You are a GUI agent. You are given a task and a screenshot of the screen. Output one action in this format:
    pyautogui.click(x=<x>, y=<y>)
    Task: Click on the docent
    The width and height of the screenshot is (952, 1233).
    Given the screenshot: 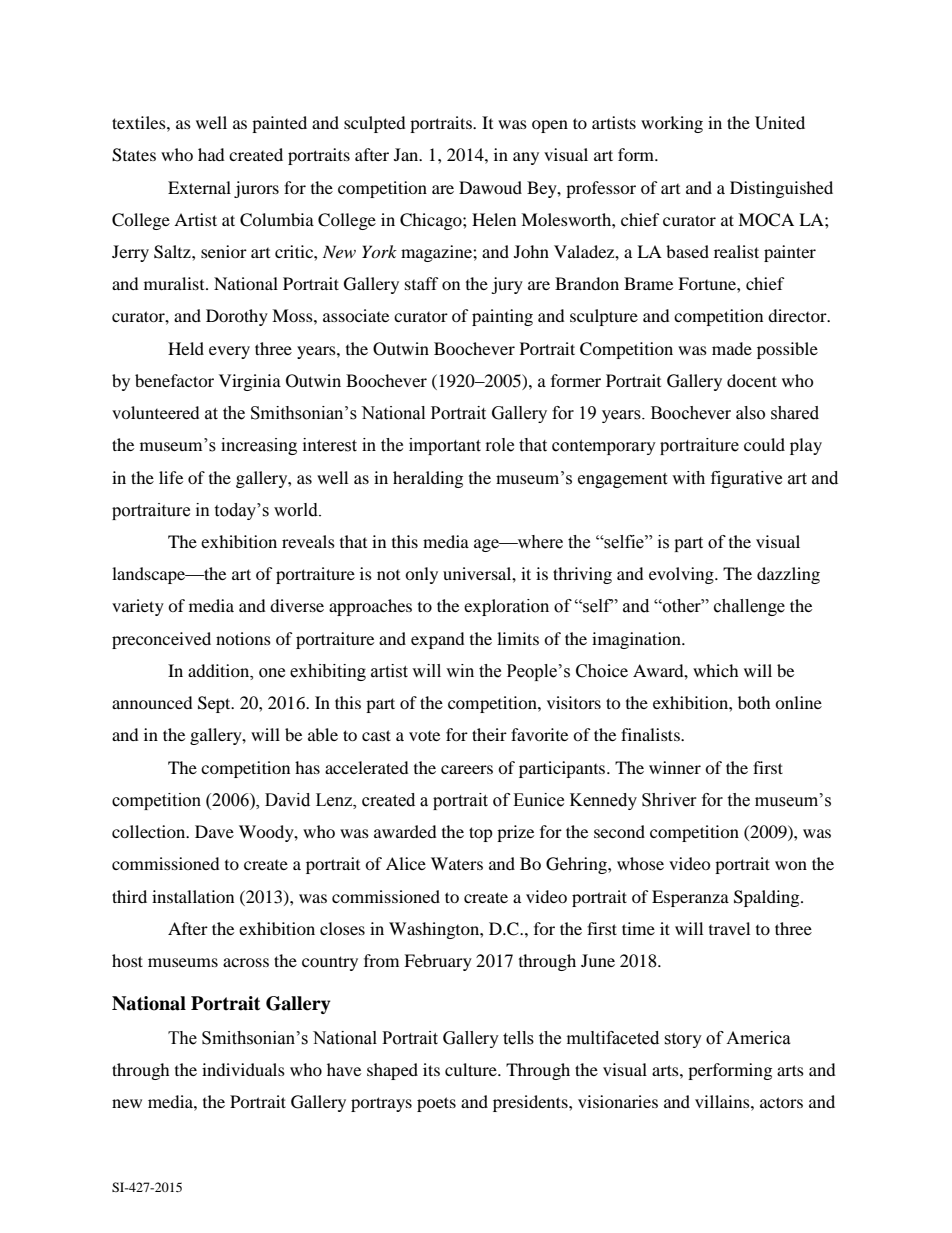 What is the action you would take?
    pyautogui.click(x=752, y=380)
